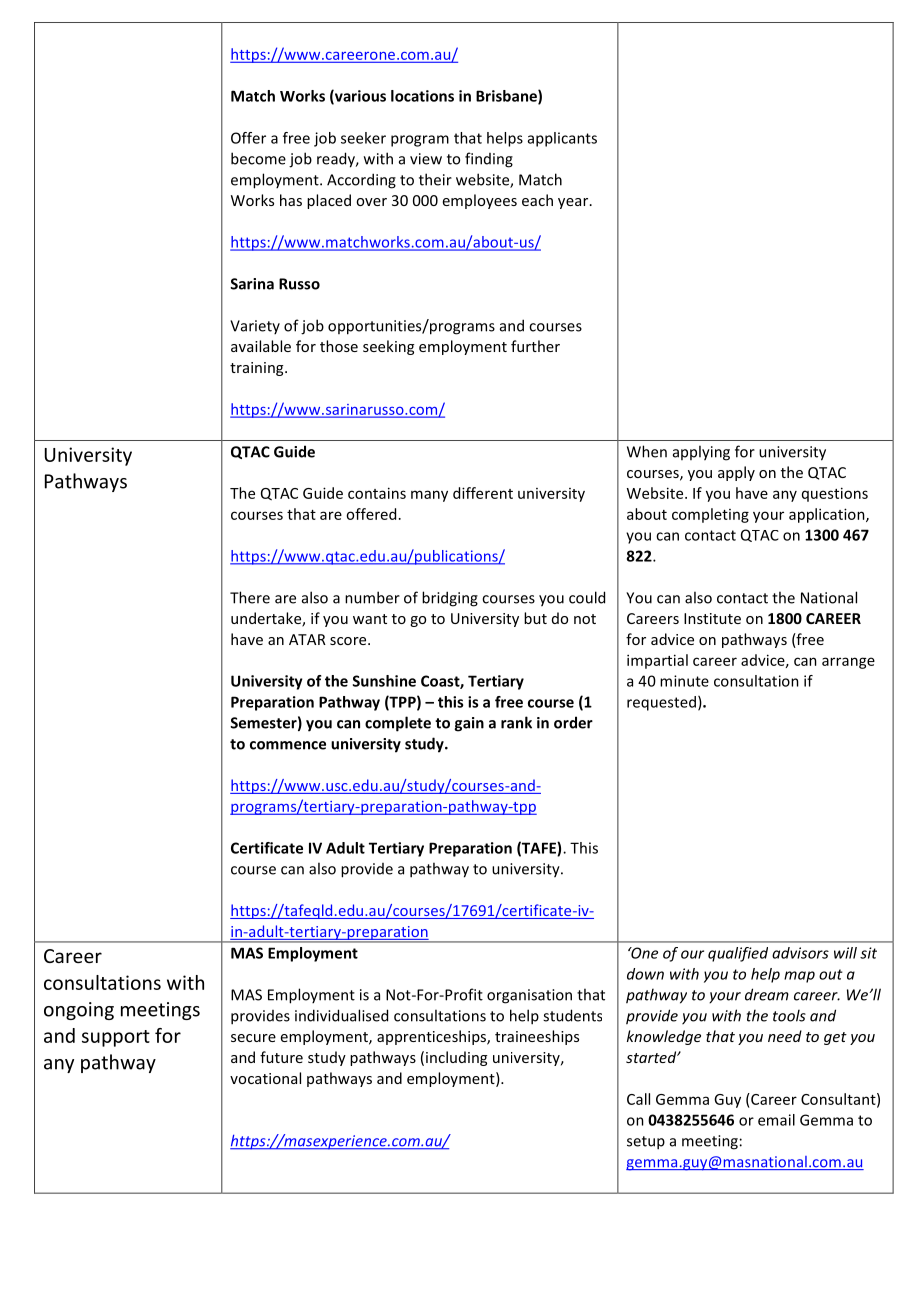  Describe the element at coordinates (483, 493) in the page. I see `different` at that location.
